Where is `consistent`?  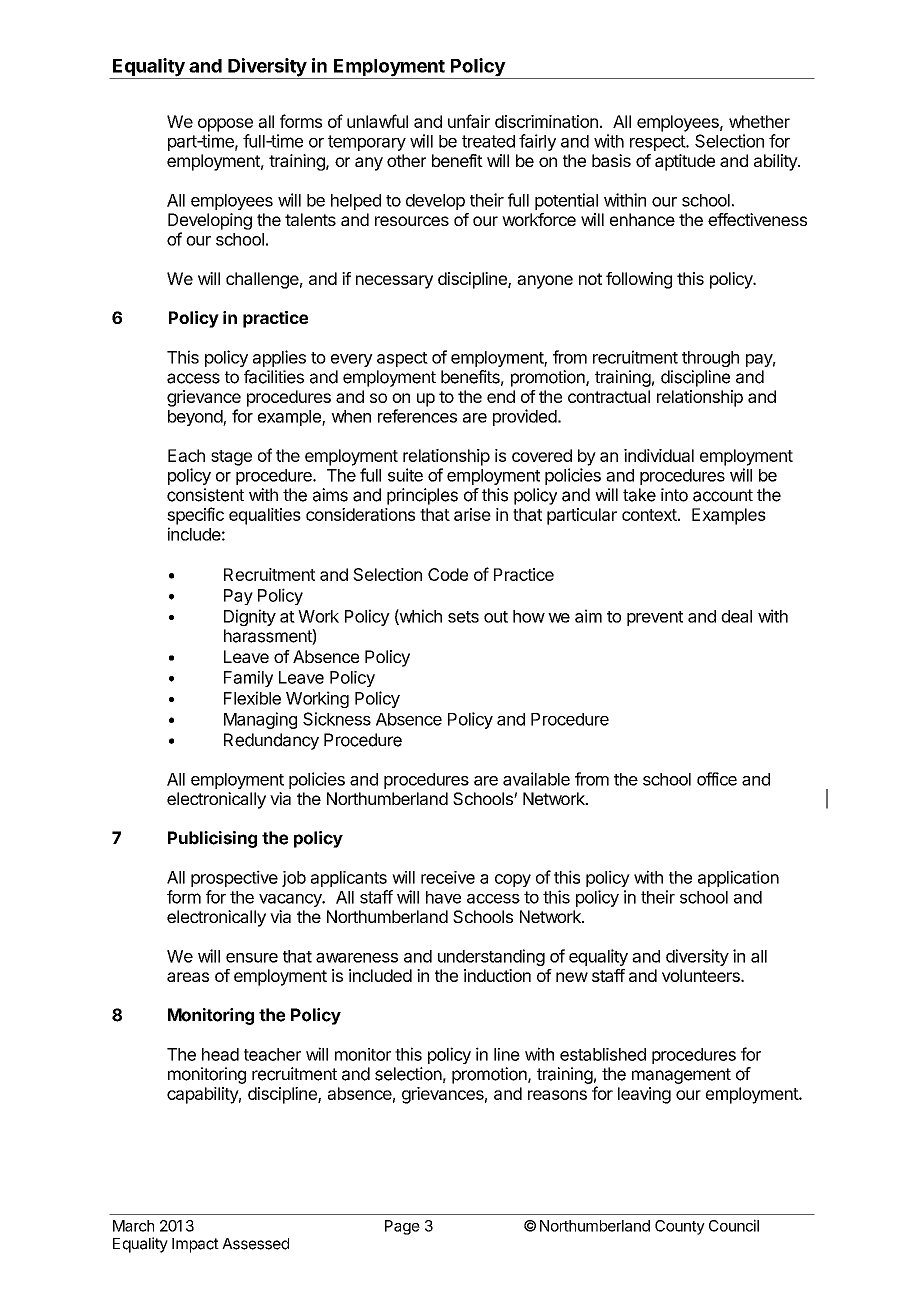 consistent is located at coordinates (205, 495).
